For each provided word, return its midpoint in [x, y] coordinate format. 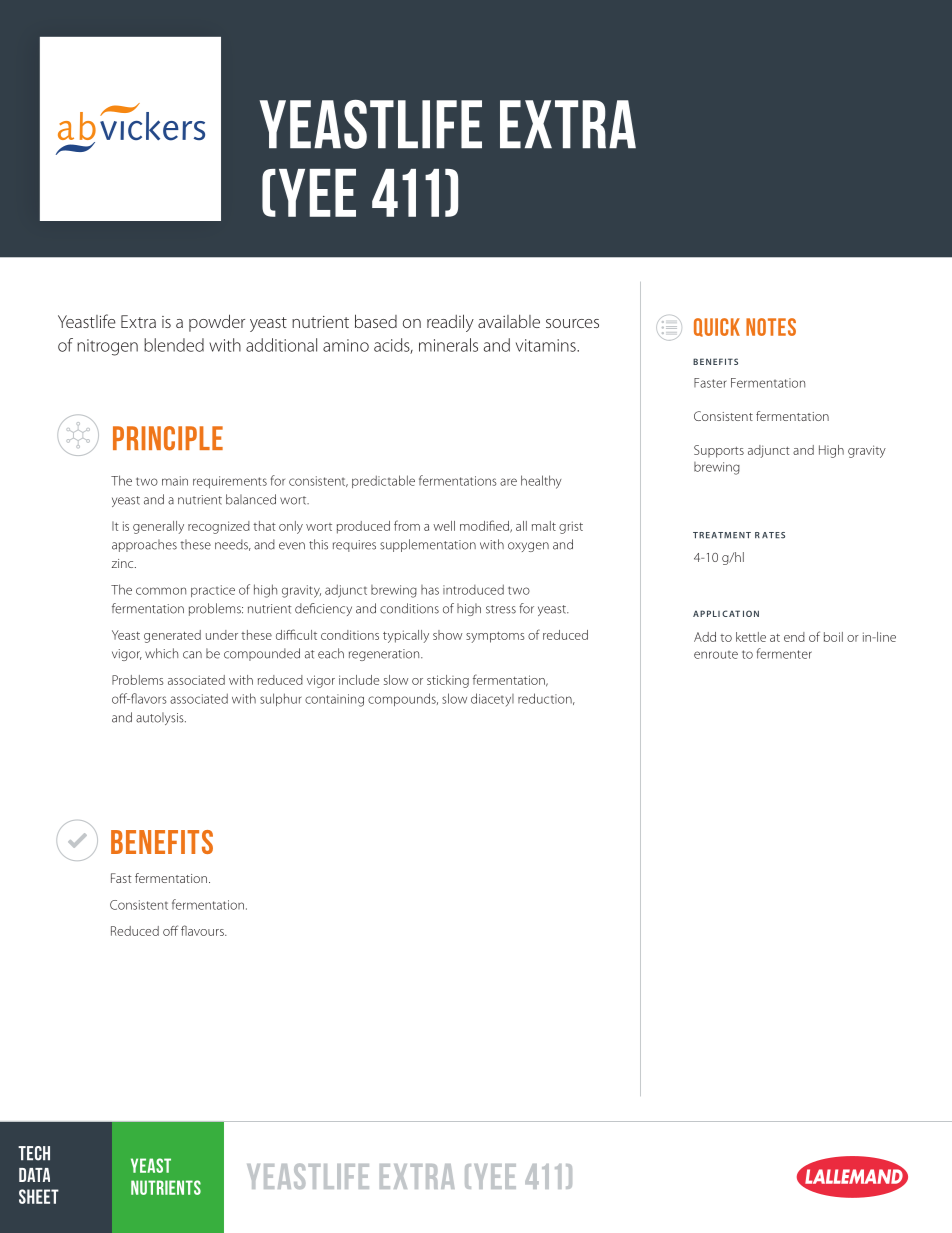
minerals [448, 345]
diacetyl [492, 700]
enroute [716, 655]
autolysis [161, 718]
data [34, 1175]
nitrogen [107, 347]
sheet [39, 1196]
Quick [717, 327]
